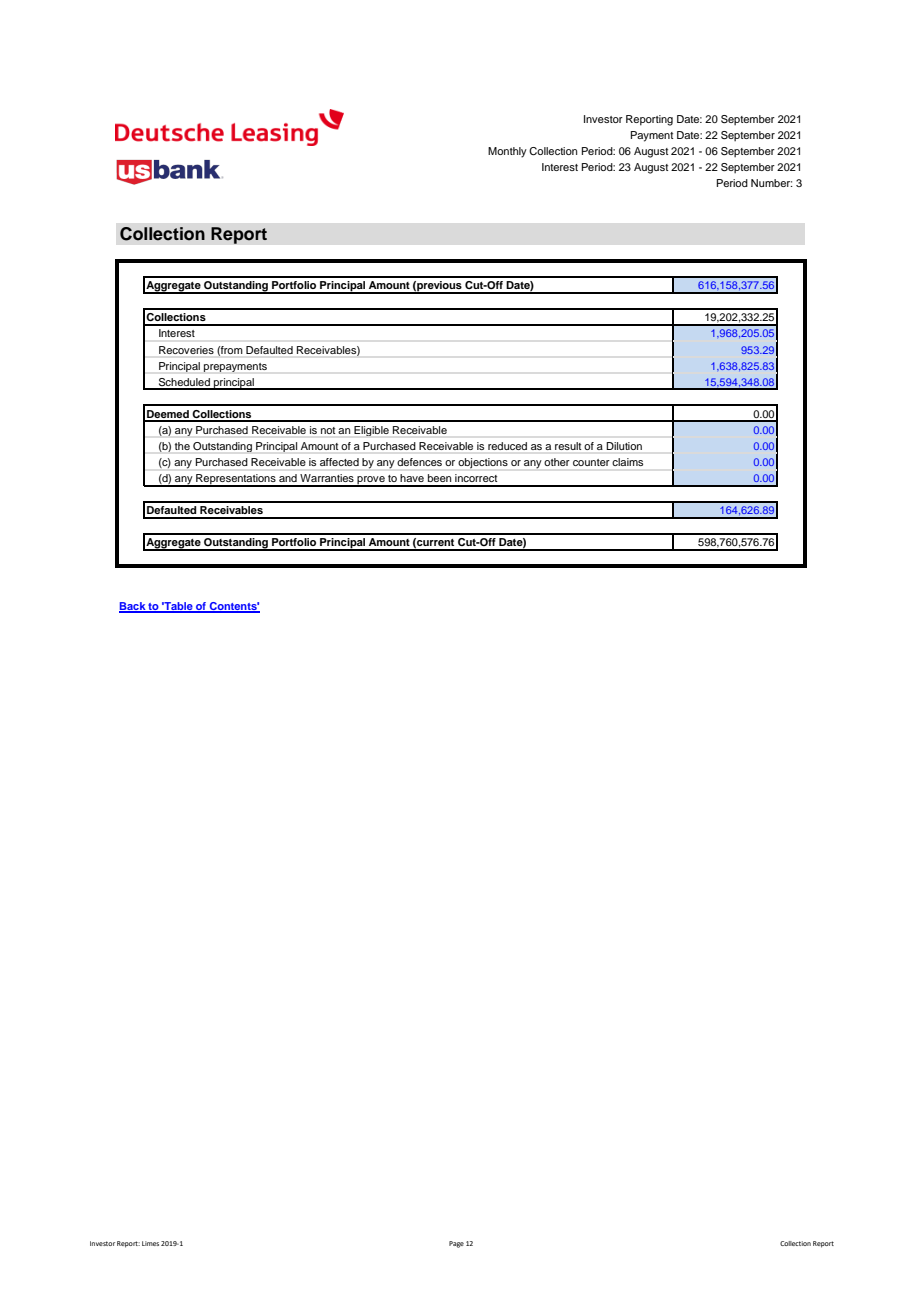 The image size is (924, 1308). Describe the element at coordinates (186, 350) in the screenshot. I see `Recoveries` at that location.
